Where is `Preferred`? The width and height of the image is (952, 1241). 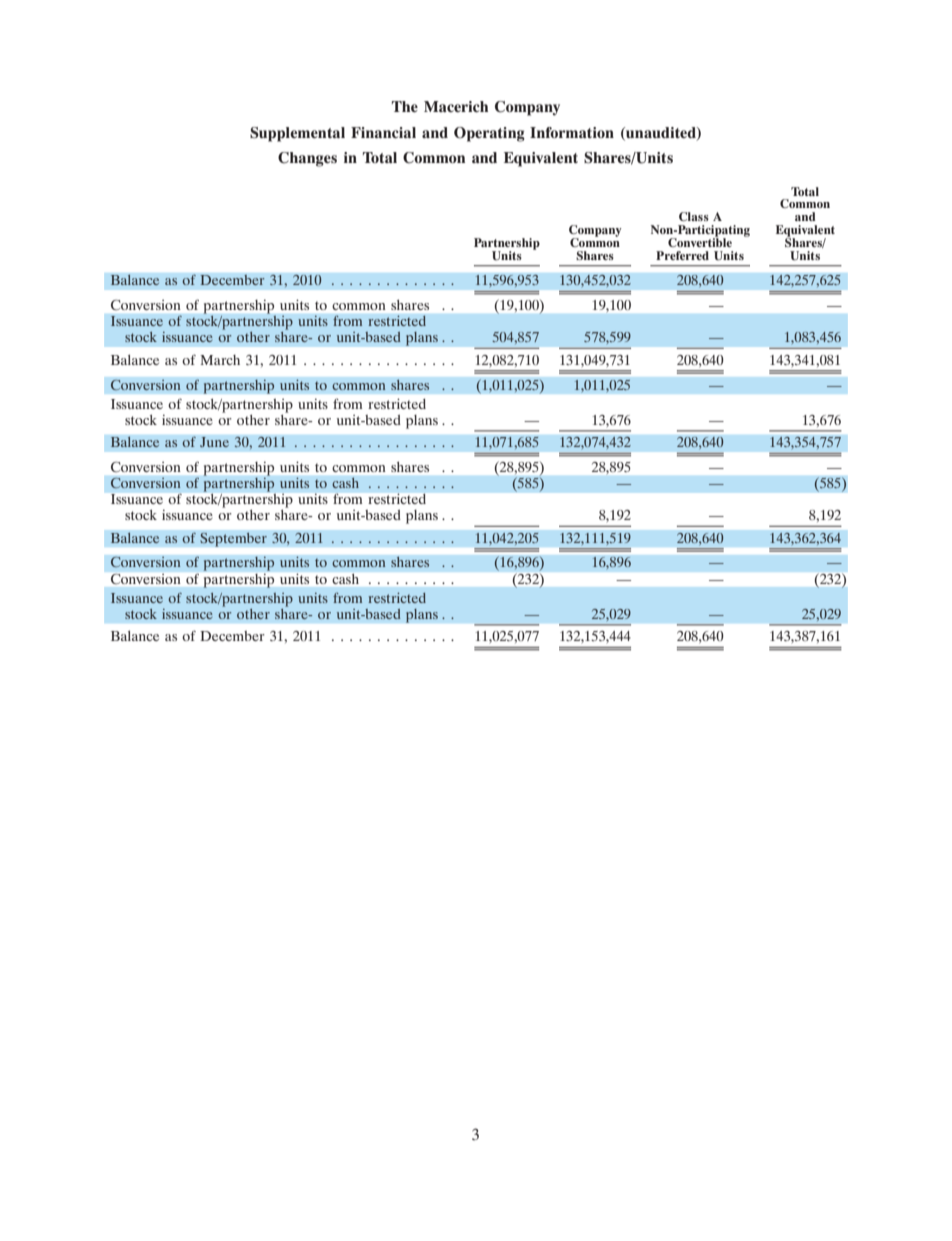 Preferred is located at coordinates (682, 255).
